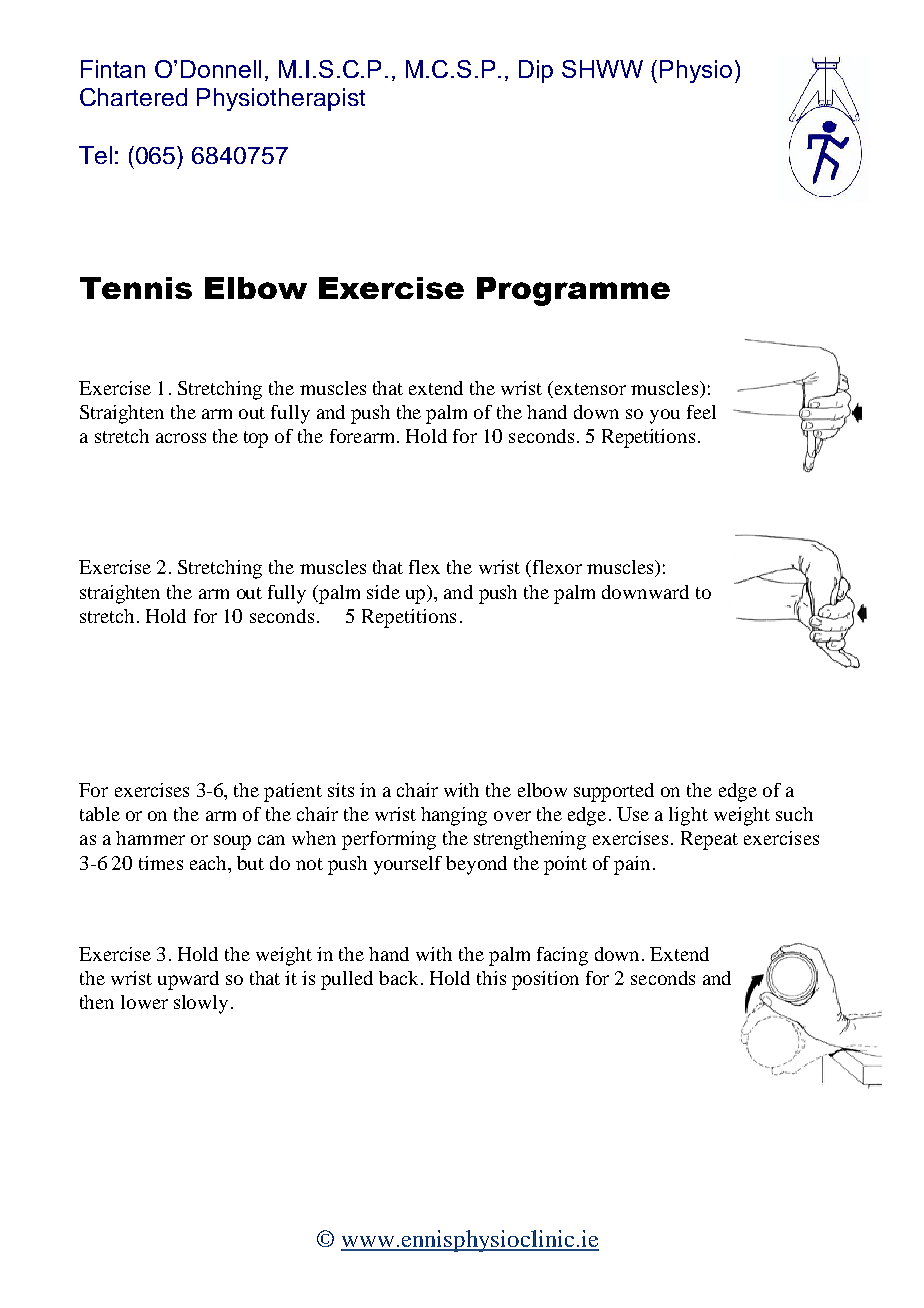  Describe the element at coordinates (701, 412) in the document. I see `feel` at that location.
